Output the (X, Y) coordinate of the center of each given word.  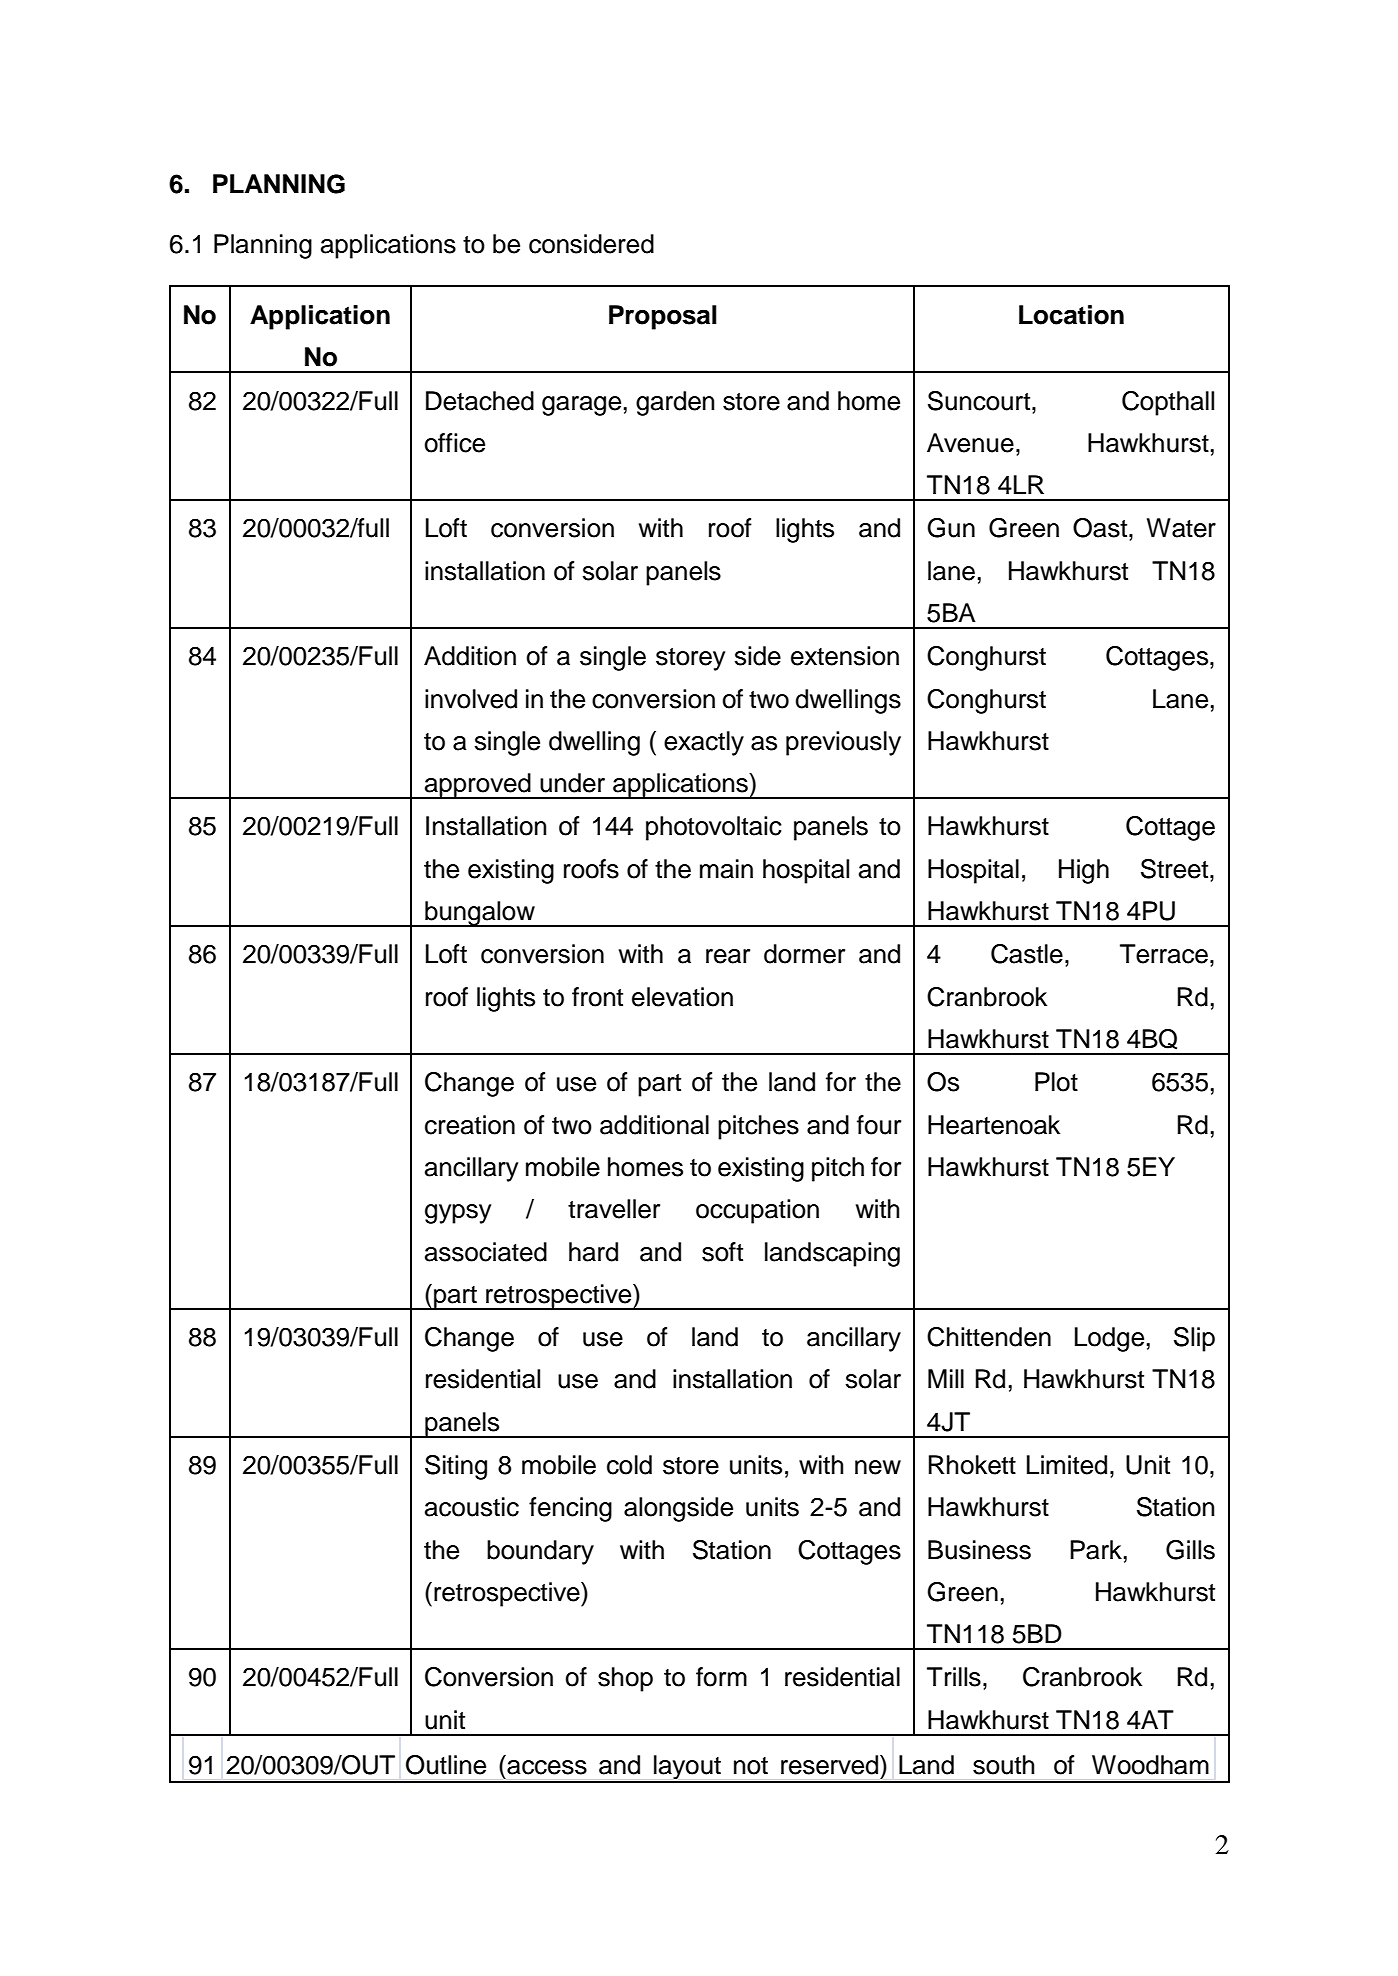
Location (1071, 315)
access (547, 1767)
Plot (1056, 1082)
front (597, 997)
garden (675, 403)
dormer (804, 954)
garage (581, 406)
